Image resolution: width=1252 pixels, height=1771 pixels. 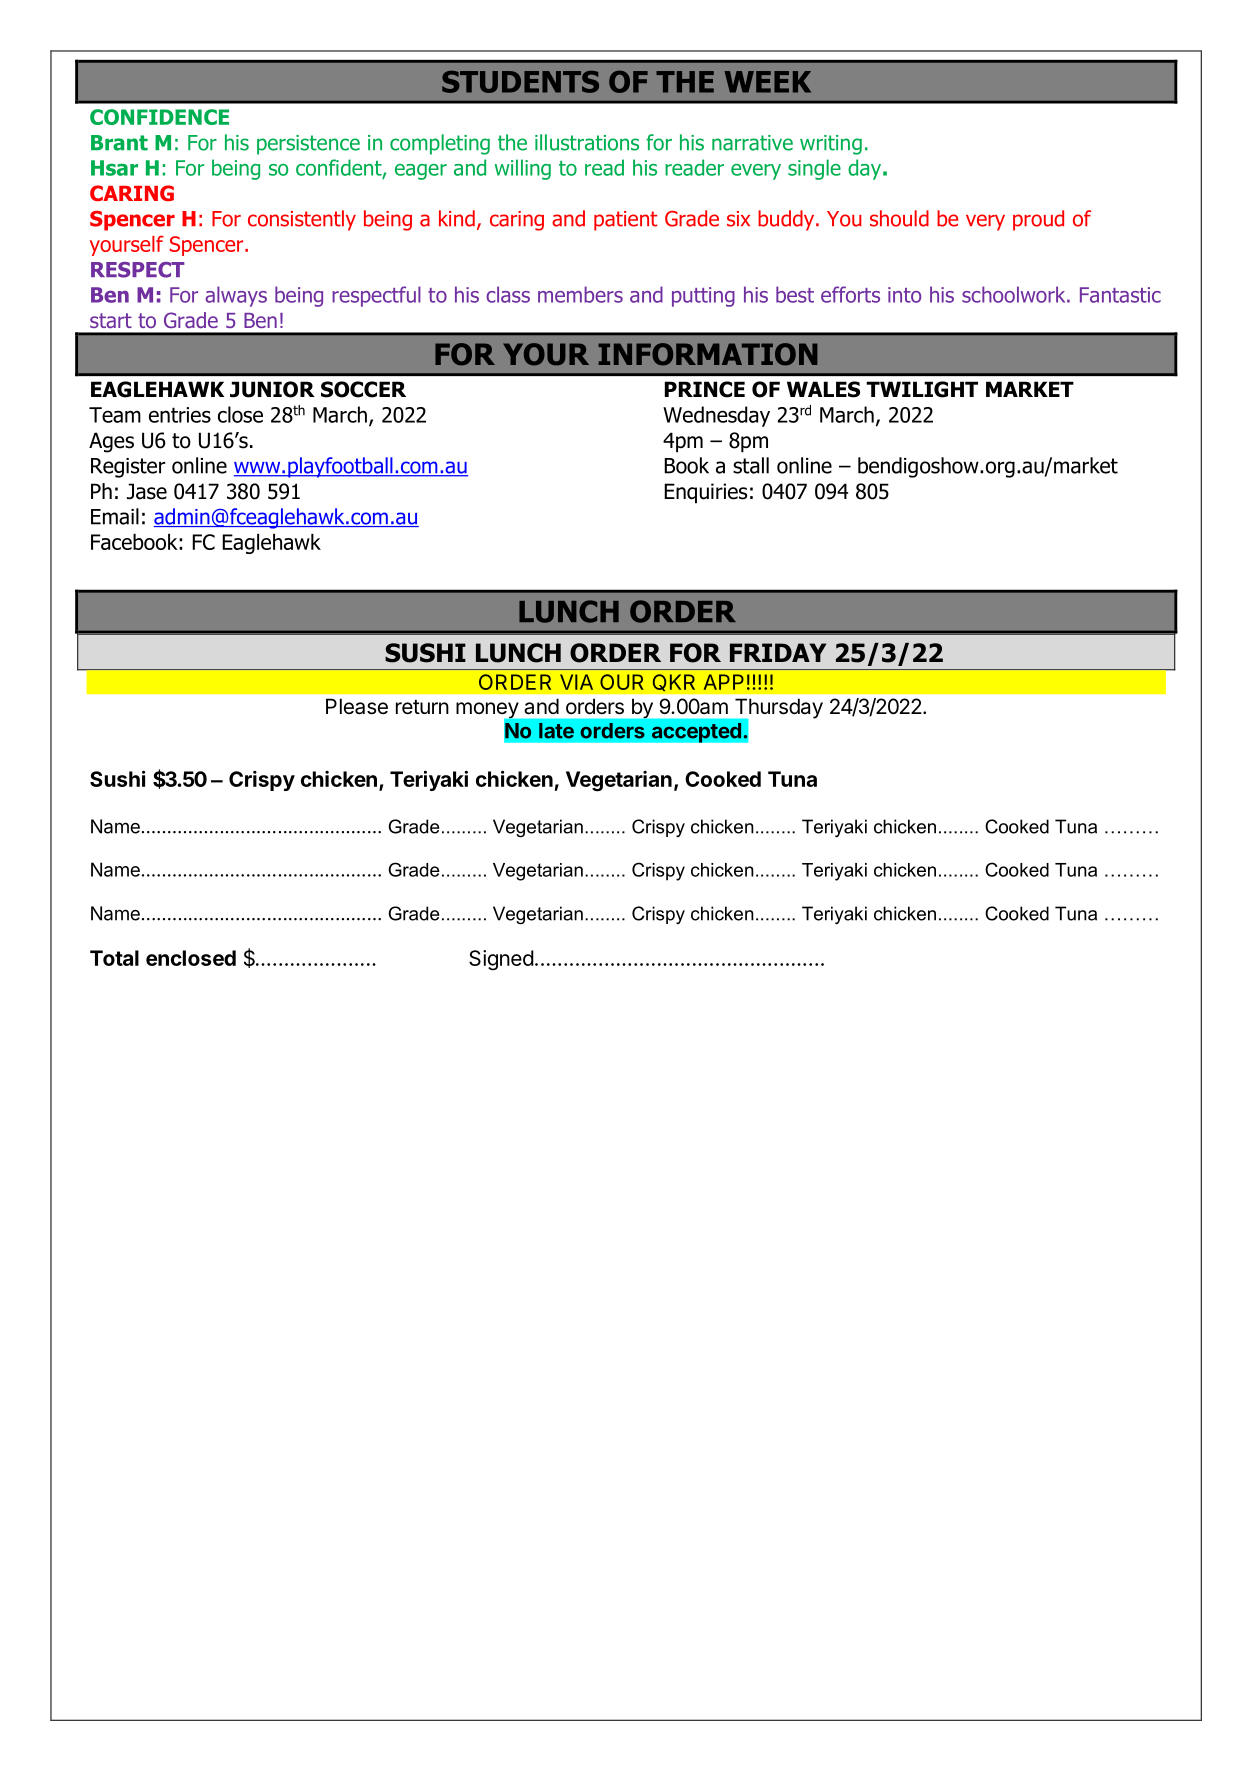 I want to click on CONFIDENCE, so click(x=159, y=117).
